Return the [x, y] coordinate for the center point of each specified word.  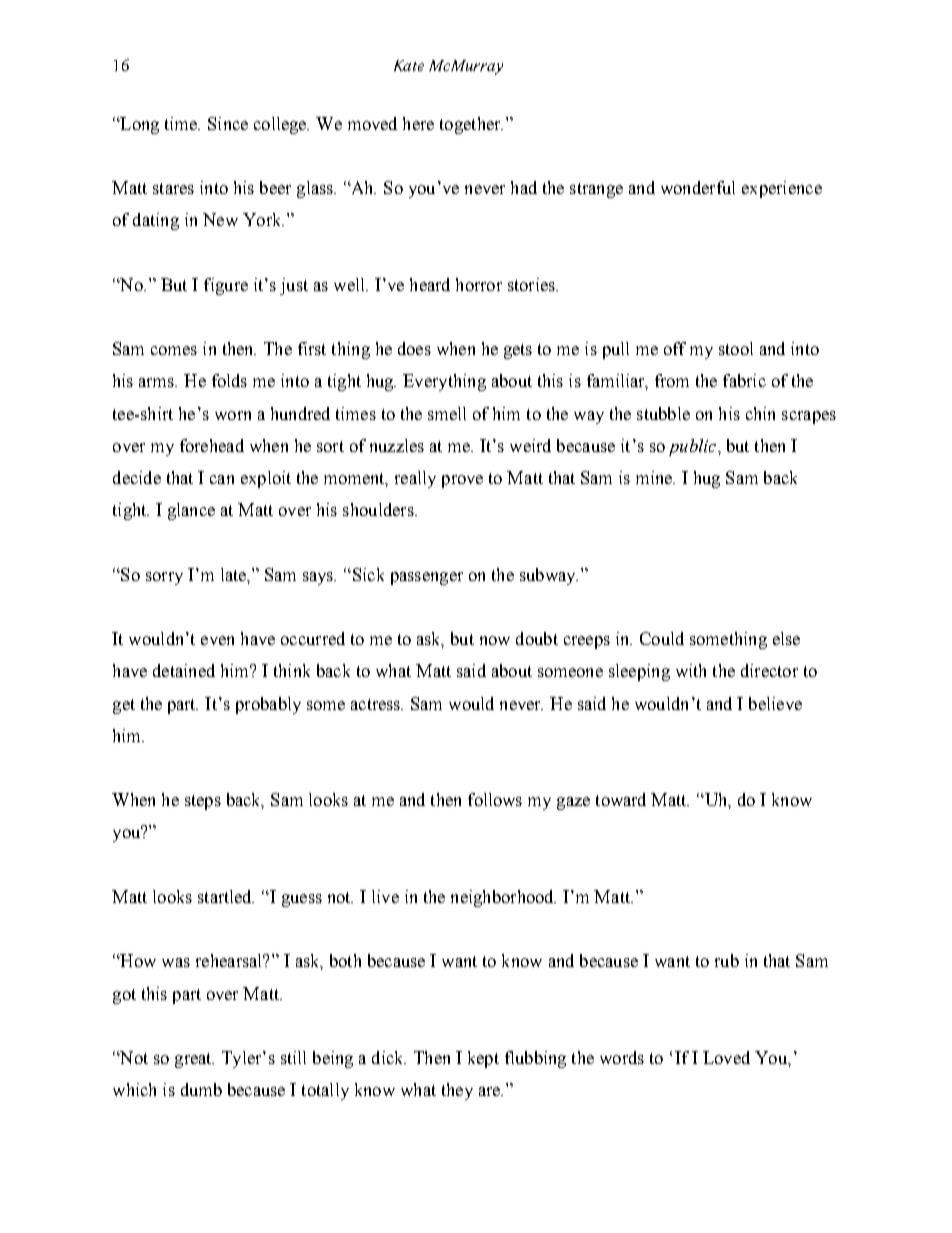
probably [268, 705]
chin [760, 413]
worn [233, 415]
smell [447, 413]
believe [775, 703]
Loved [726, 1057]
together [471, 125]
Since [228, 123]
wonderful [698, 187]
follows [495, 799]
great [194, 1060]
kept [483, 1059]
